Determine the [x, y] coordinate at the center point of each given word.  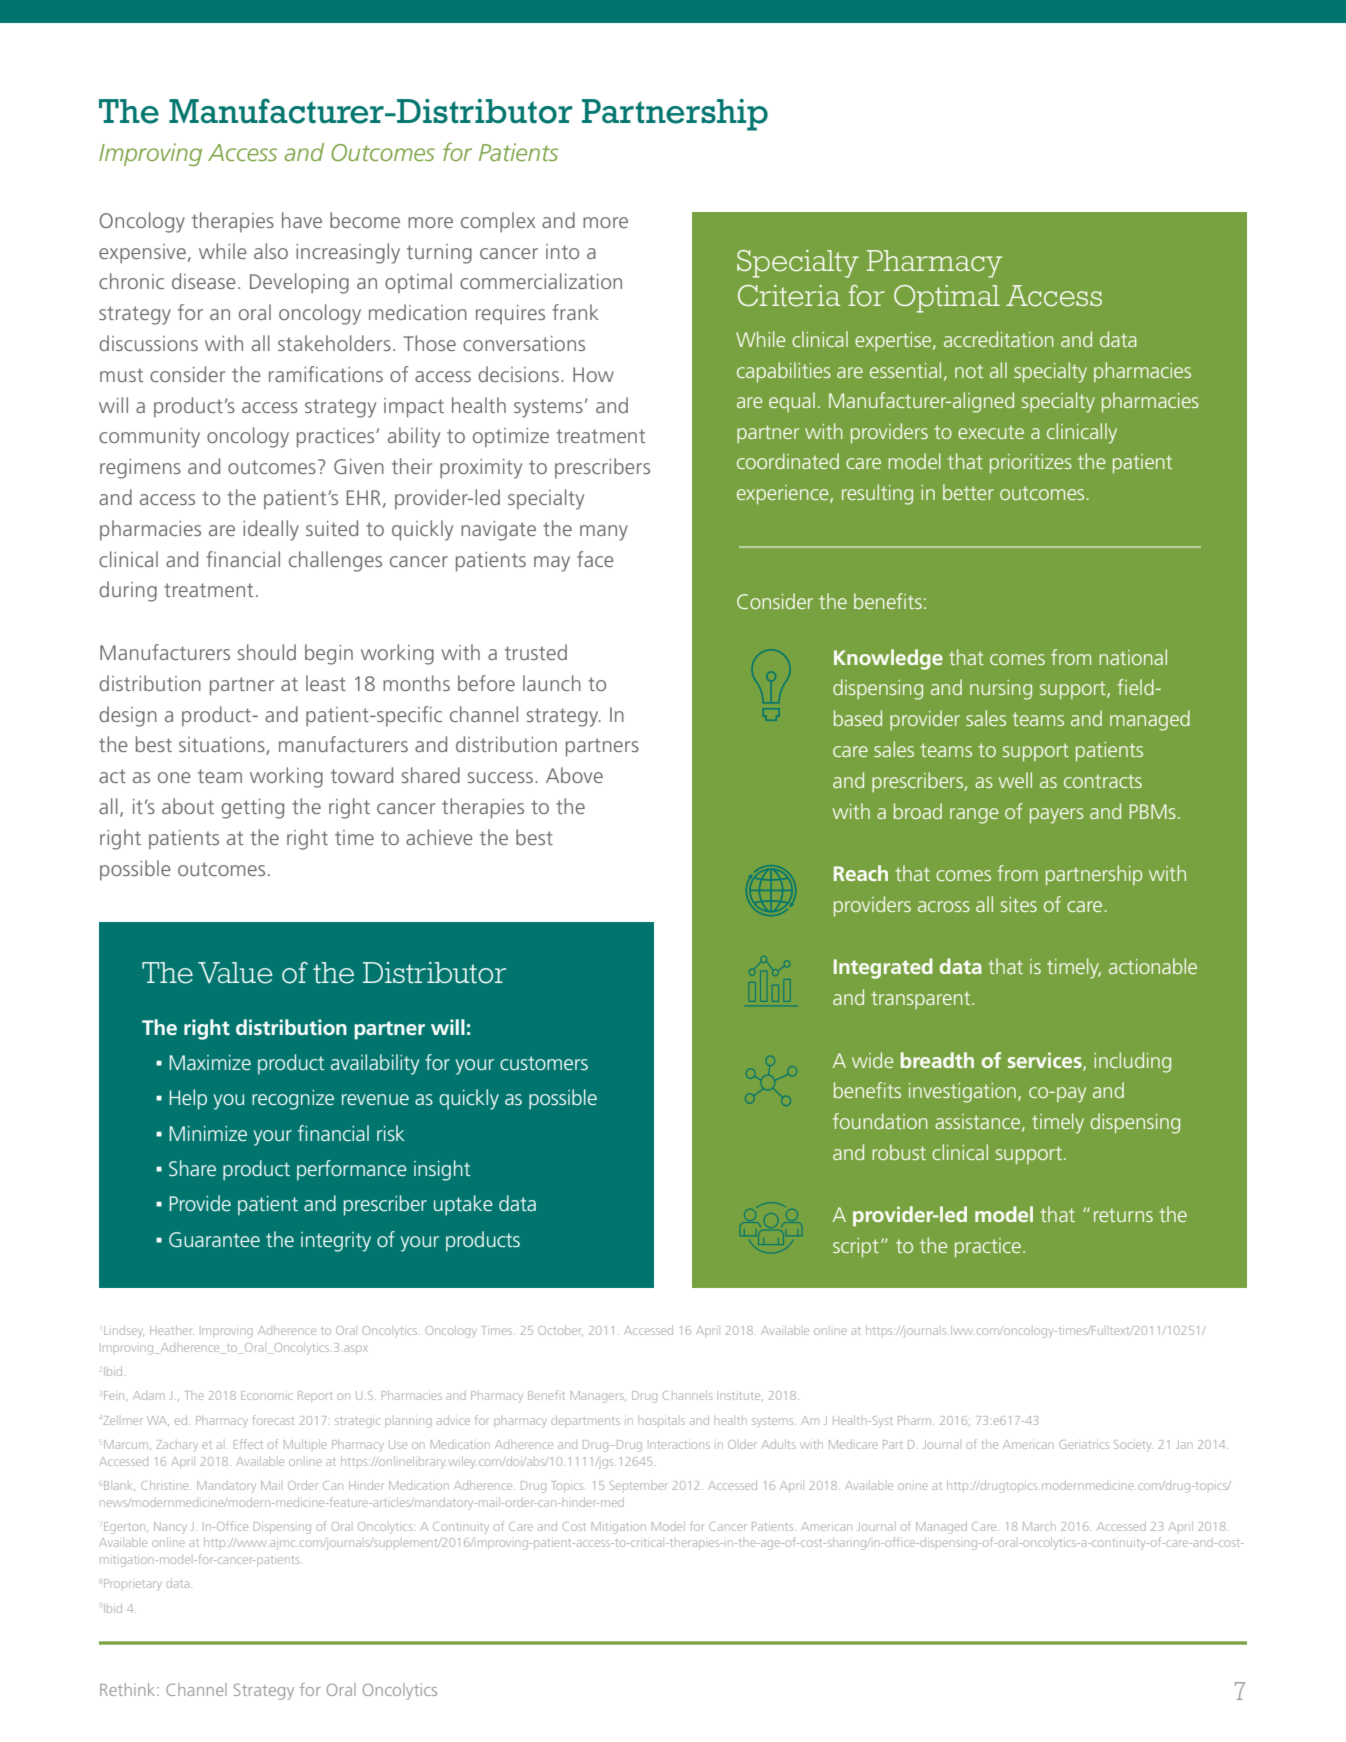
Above [574, 775]
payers [1057, 816]
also [271, 251]
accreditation [999, 339]
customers [544, 1063]
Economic [266, 1395]
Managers [598, 1397]
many [604, 533]
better [968, 492]
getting [252, 809]
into [562, 251]
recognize [293, 1100]
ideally [271, 530]
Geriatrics [1084, 1444]
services [1046, 1061]
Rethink [129, 1689]
